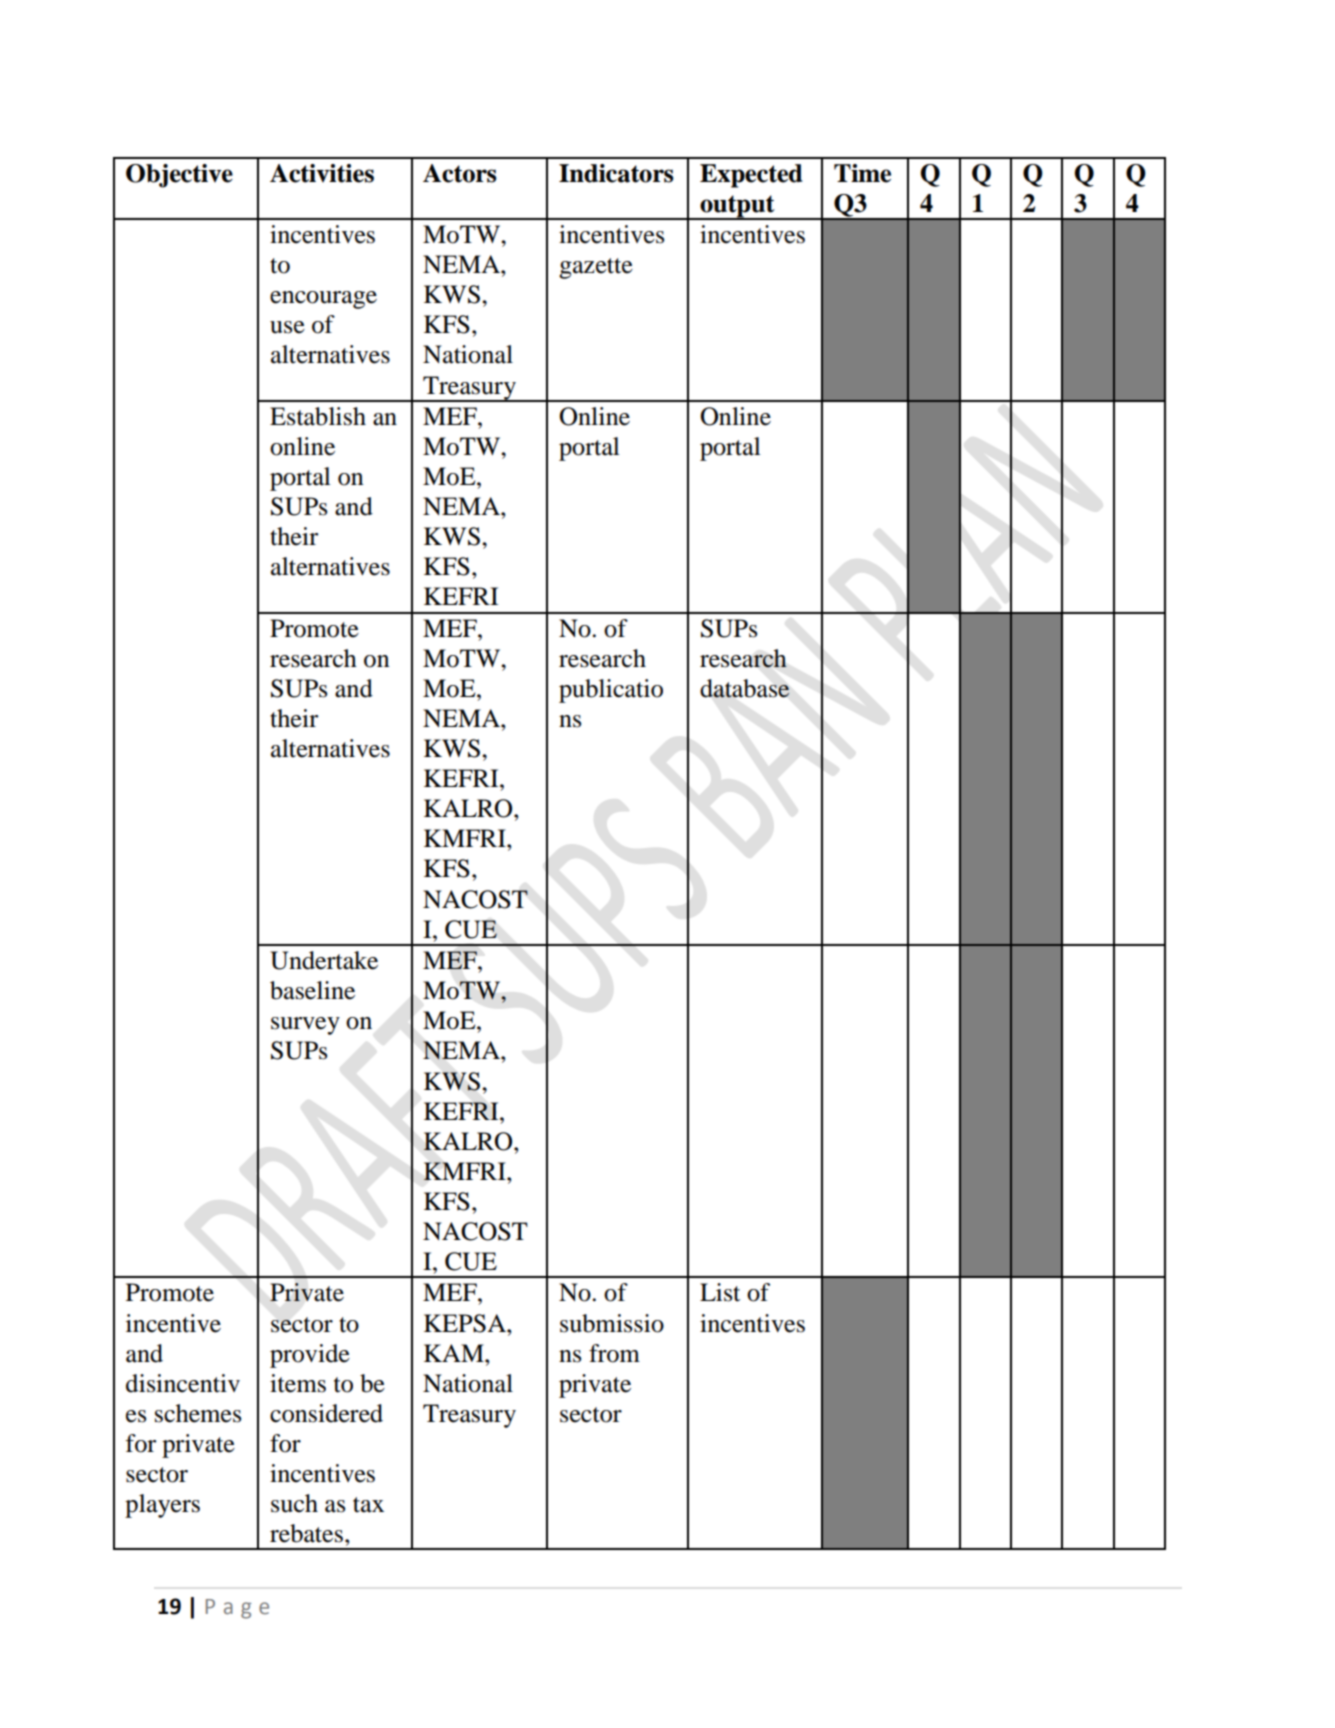  Describe the element at coordinates (179, 176) in the screenshot. I see `Objective` at that location.
